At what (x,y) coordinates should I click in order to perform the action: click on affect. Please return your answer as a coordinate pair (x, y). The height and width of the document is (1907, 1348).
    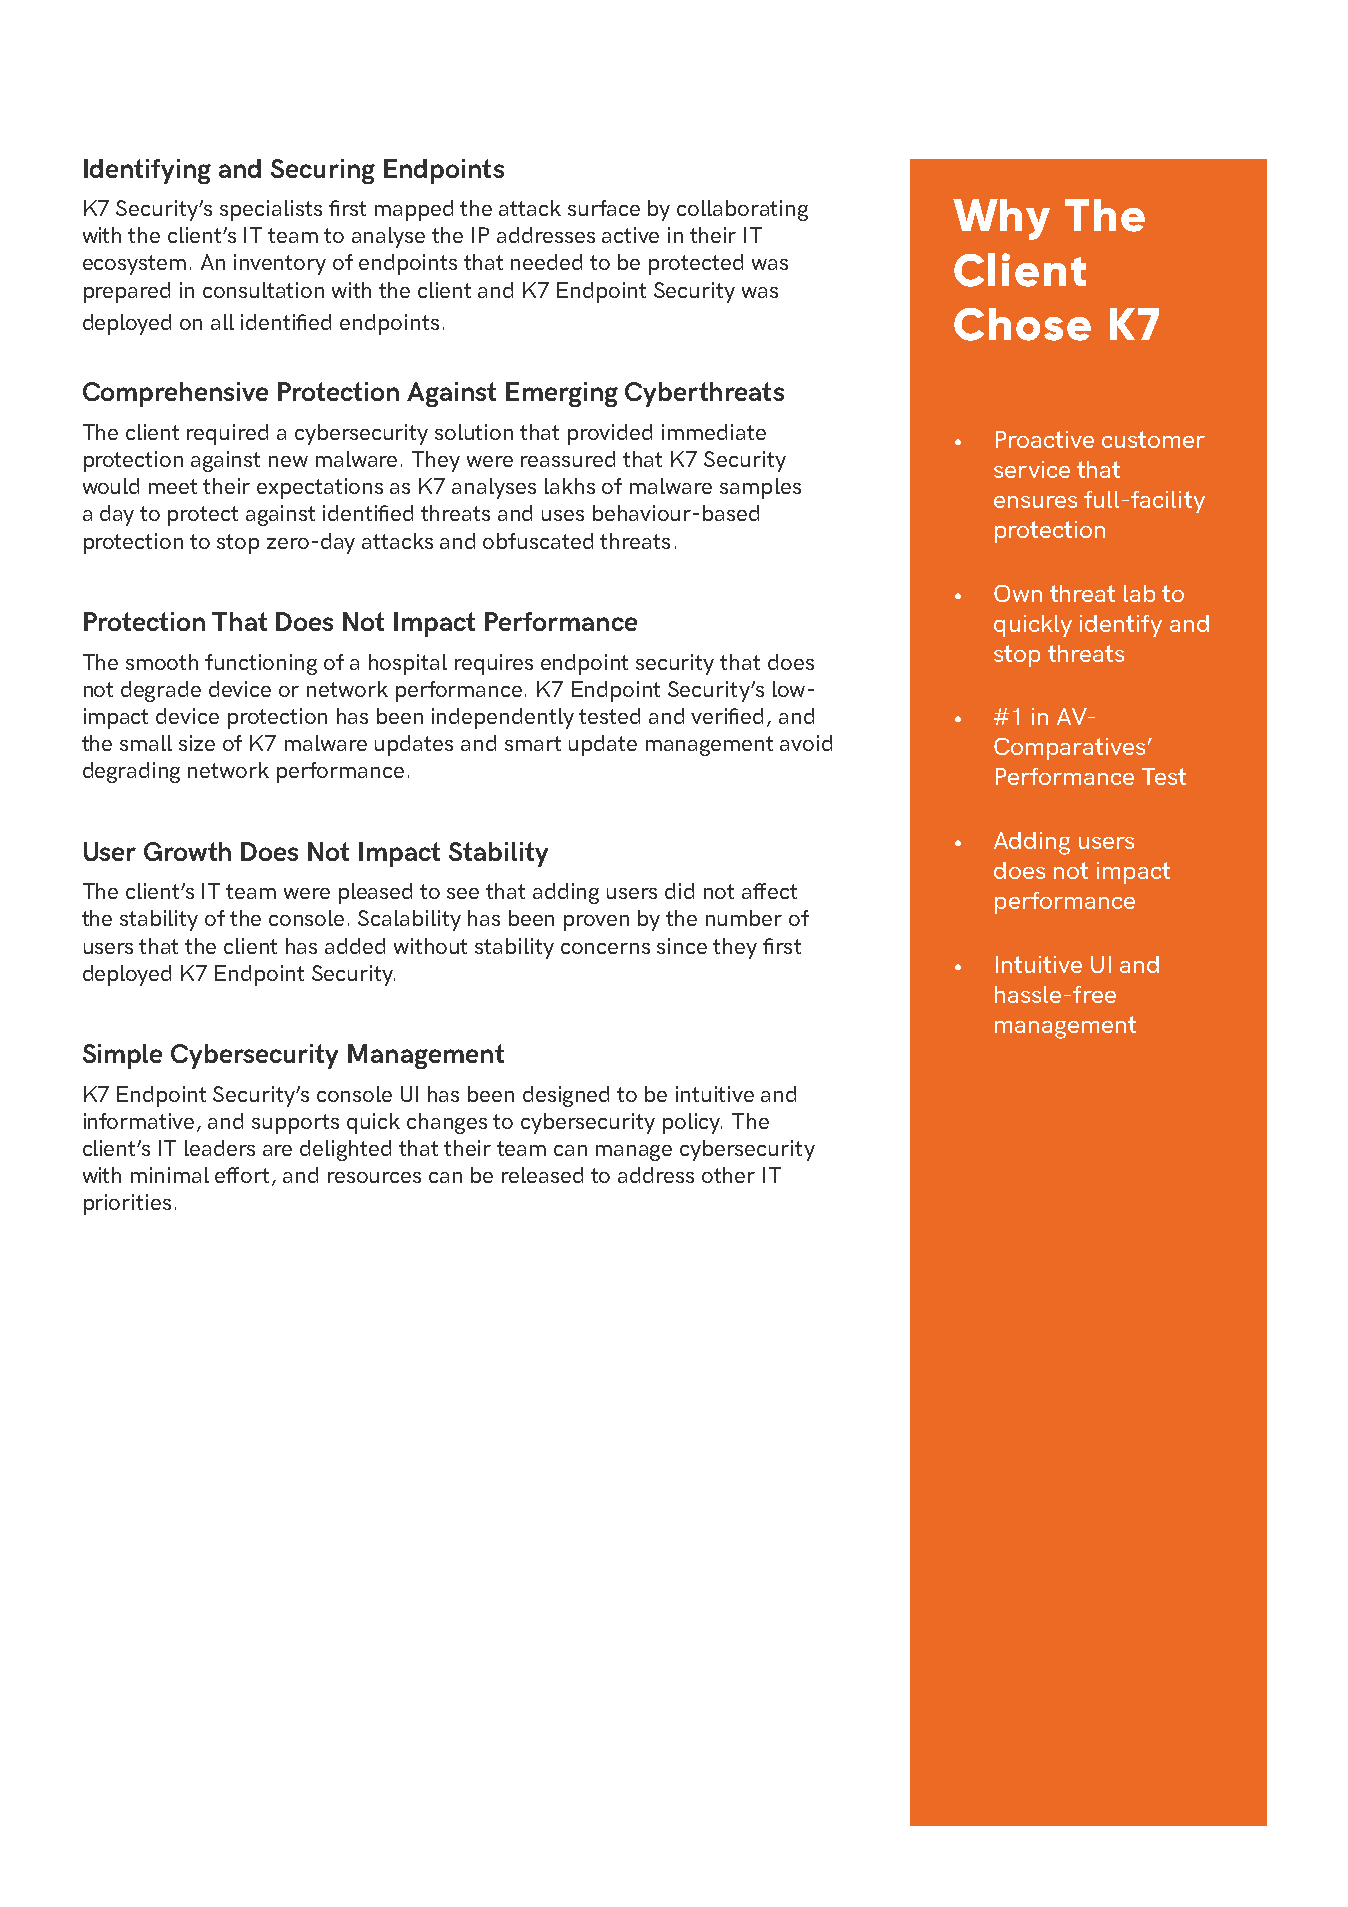
    Looking at the image, I should click on (769, 891).
